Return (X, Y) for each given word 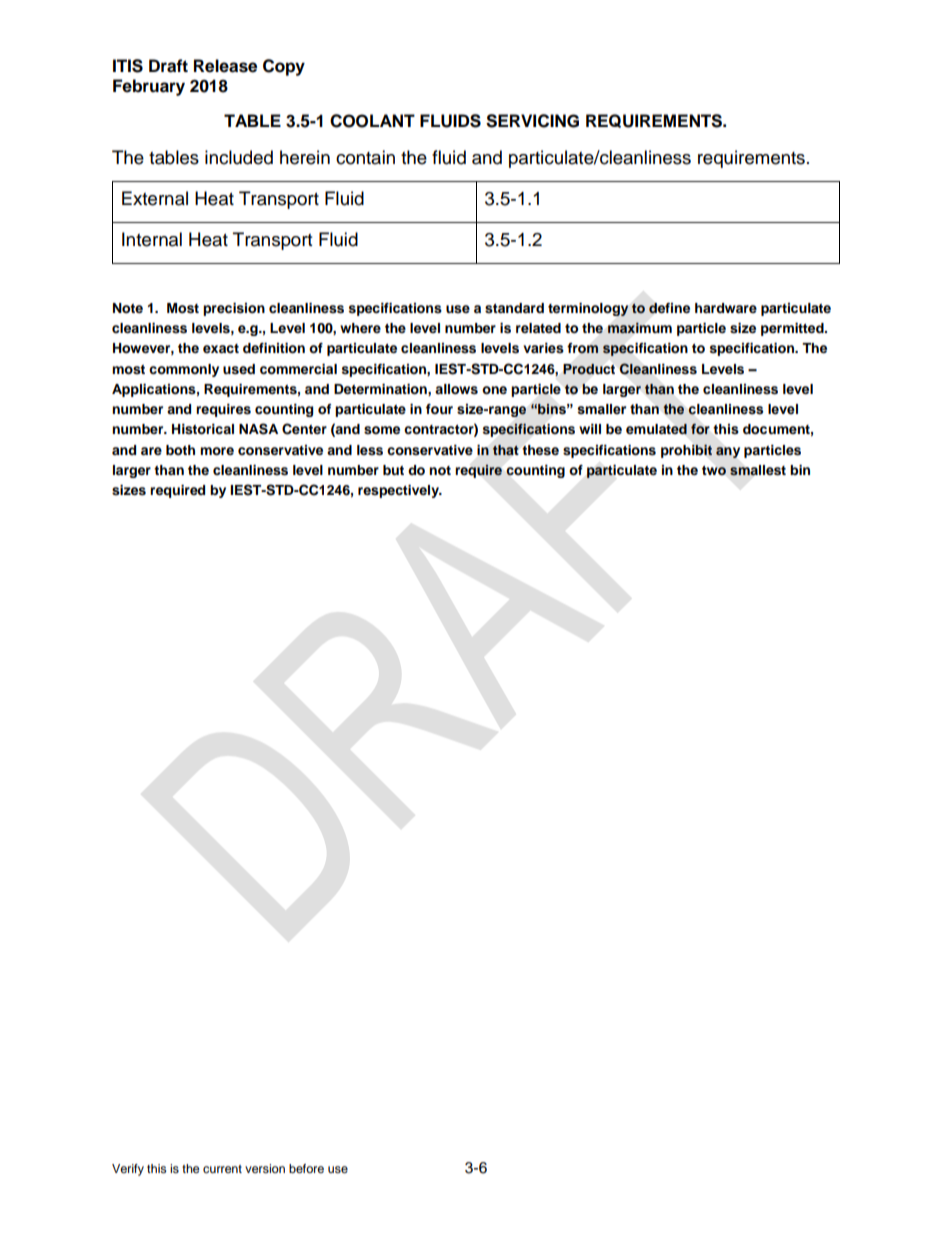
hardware (726, 308)
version (265, 1168)
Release (225, 66)
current (222, 1169)
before (306, 1168)
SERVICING (532, 121)
